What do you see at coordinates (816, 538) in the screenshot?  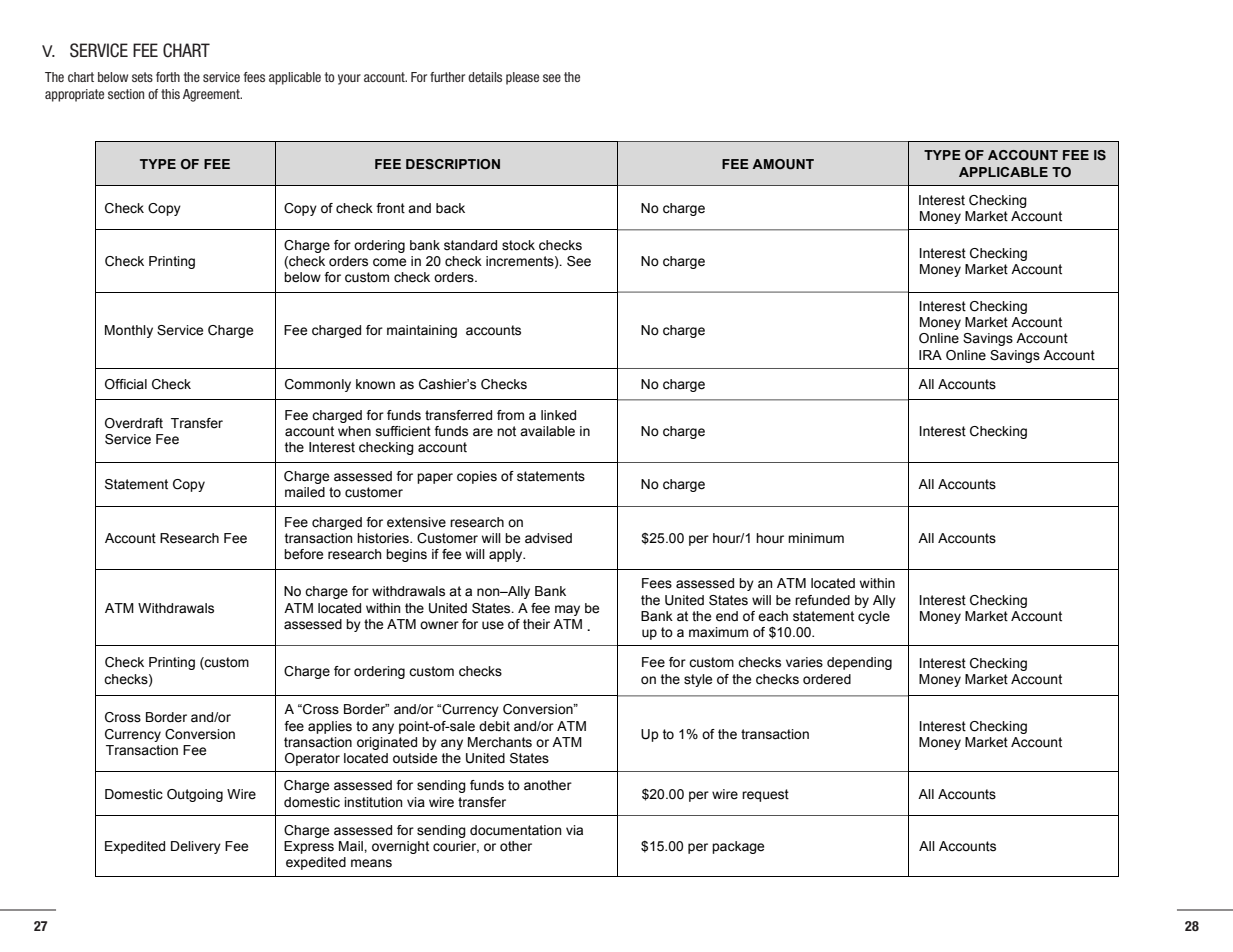 I see `minimum` at bounding box center [816, 538].
